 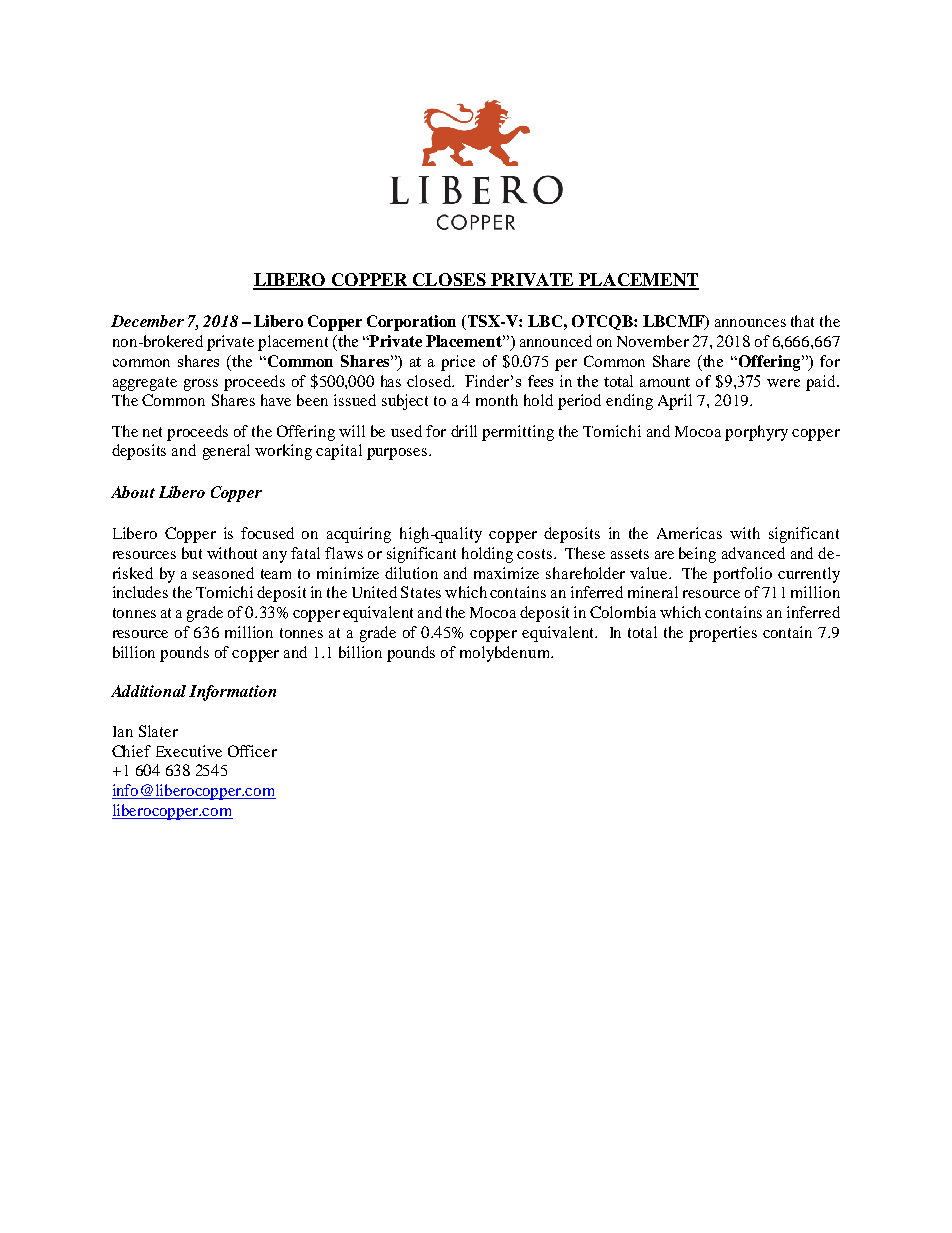 What do you see at coordinates (140, 592) in the image?
I see `includes` at bounding box center [140, 592].
